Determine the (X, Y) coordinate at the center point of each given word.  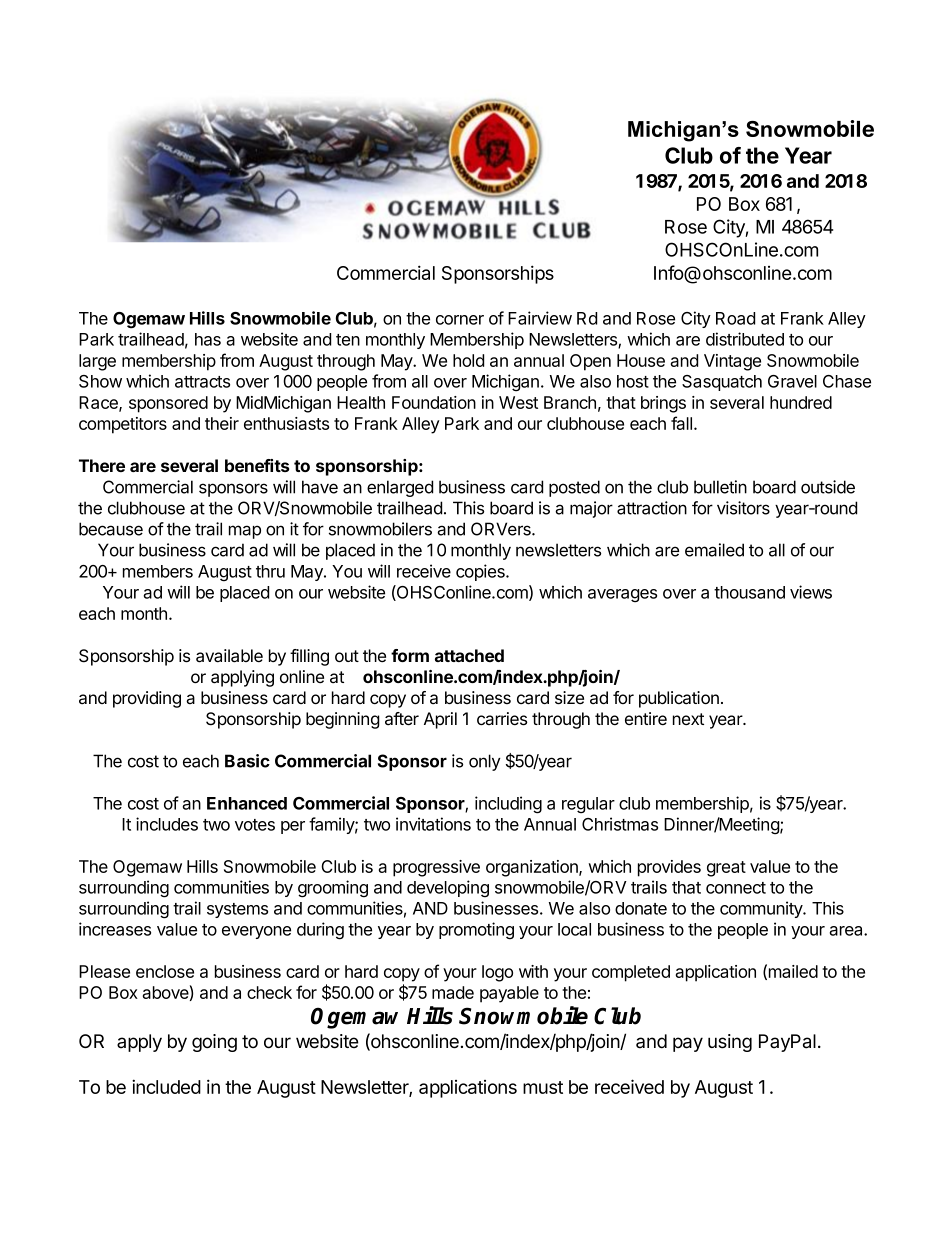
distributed (745, 339)
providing (147, 699)
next (688, 719)
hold (468, 360)
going (214, 1043)
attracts (202, 382)
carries (502, 718)
